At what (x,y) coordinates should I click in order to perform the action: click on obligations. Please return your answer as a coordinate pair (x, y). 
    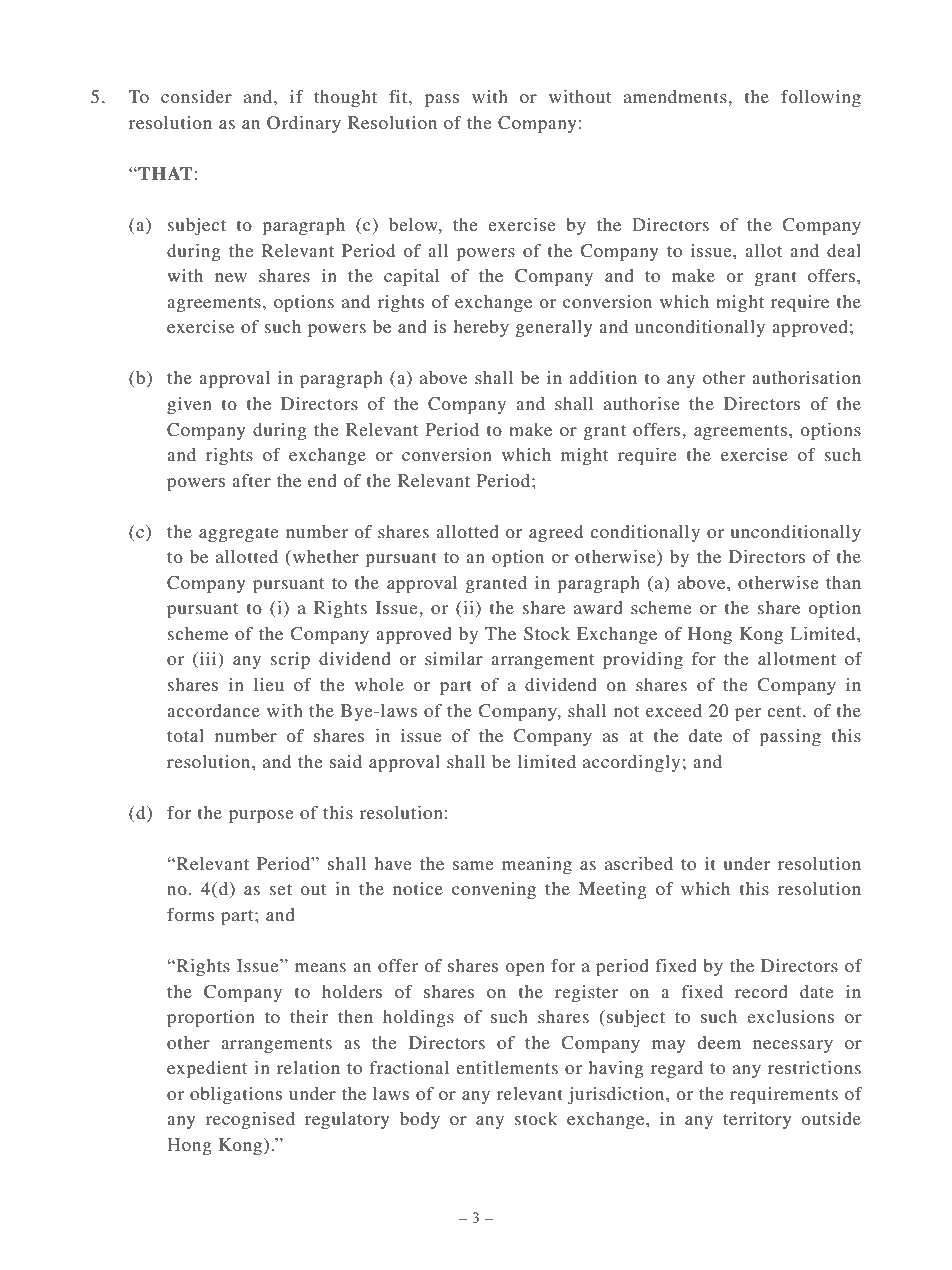
    Looking at the image, I should click on (236, 1095).
